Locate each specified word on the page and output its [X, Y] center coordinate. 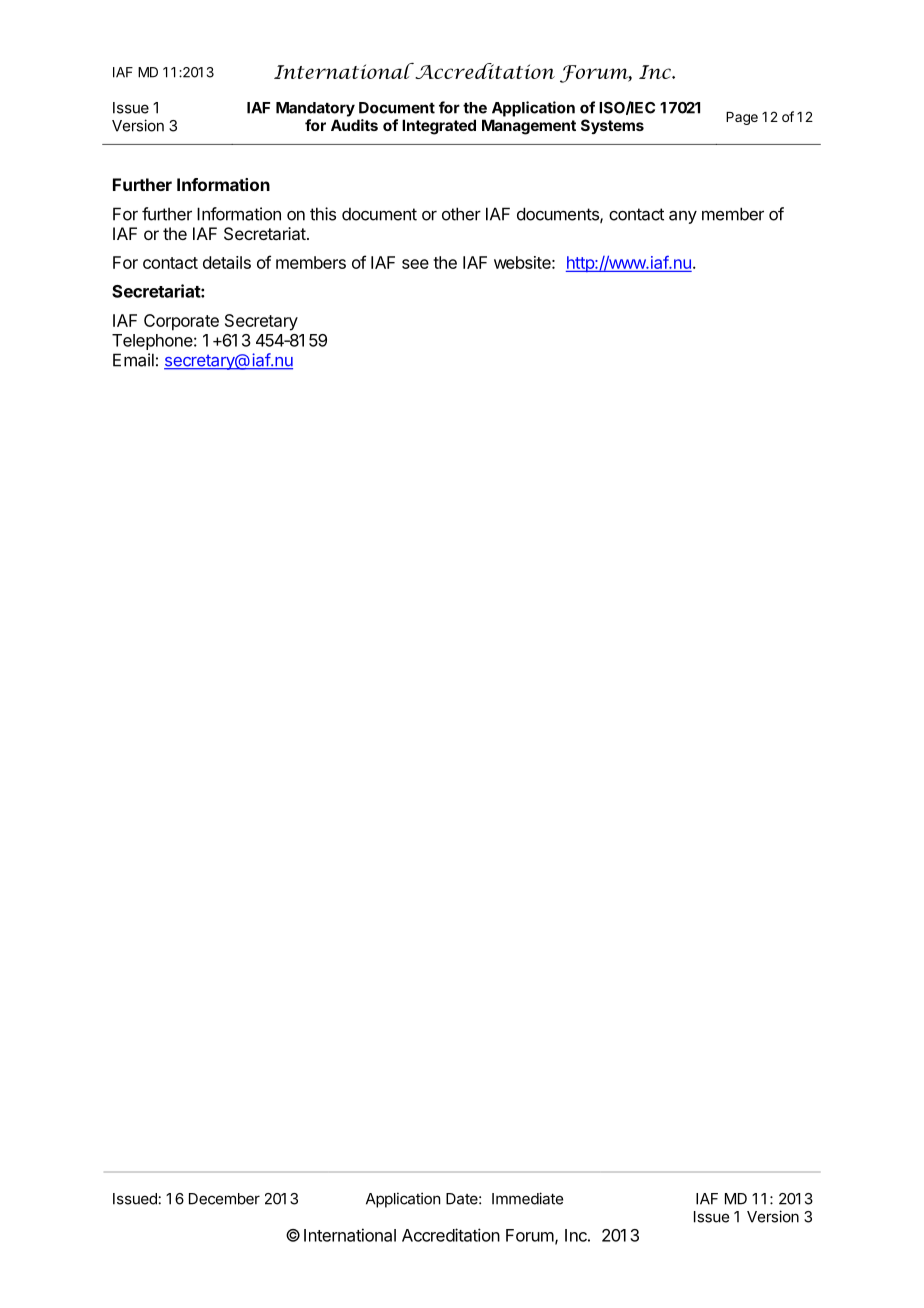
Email [133, 360]
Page [742, 118]
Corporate [181, 322]
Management [529, 127]
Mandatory [315, 109]
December [224, 1199]
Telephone [152, 342]
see [415, 264]
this [323, 214]
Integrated [439, 127]
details [227, 262]
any [683, 217]
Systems [612, 126]
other [461, 214]
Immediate [527, 1198]
